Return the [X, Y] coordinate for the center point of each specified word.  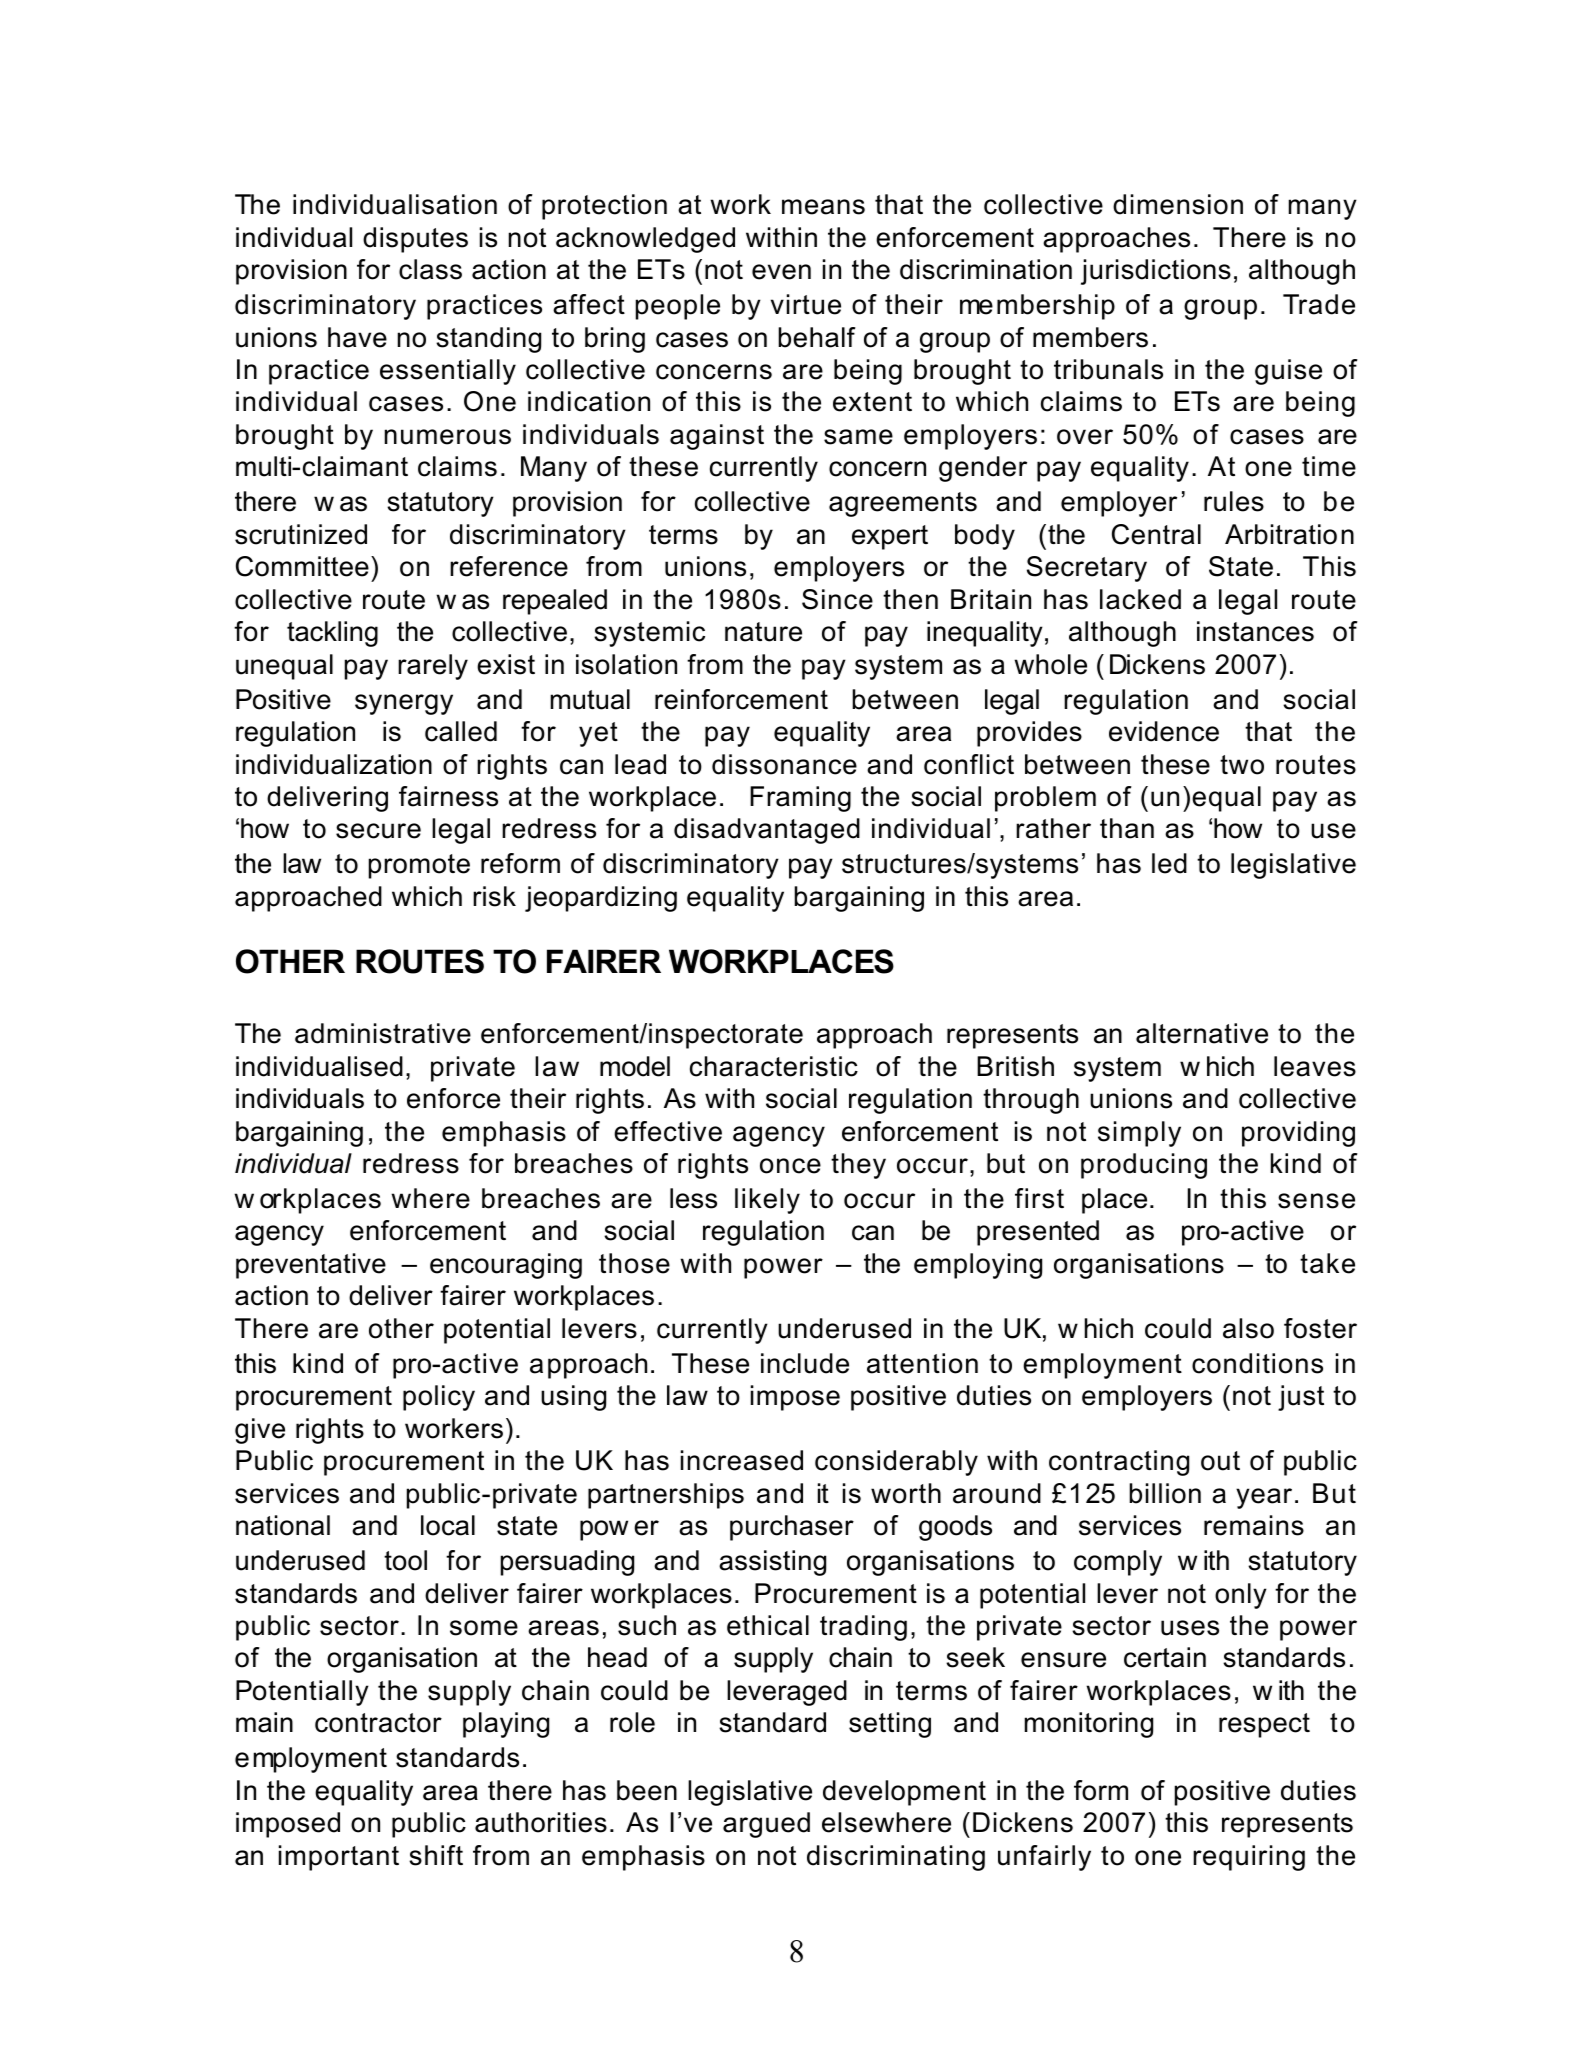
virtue [806, 304]
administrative [383, 1033]
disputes [415, 240]
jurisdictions [1156, 272]
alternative [1202, 1033]
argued [766, 1825]
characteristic [774, 1066]
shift [436, 1855]
